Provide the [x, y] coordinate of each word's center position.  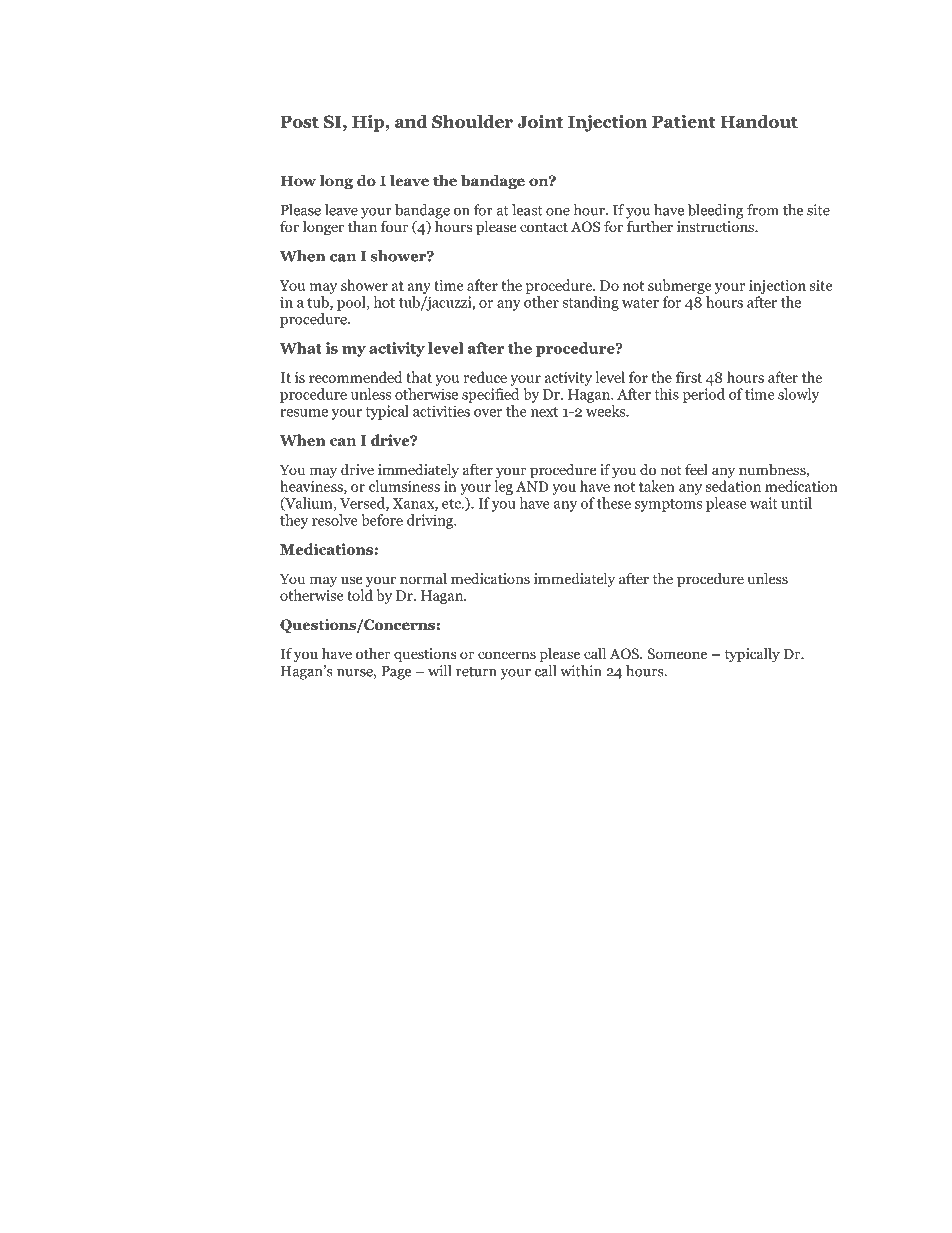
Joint [540, 121]
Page [396, 673]
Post [299, 122]
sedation [733, 486]
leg [503, 487]
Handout [759, 121]
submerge [679, 286]
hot [384, 302]
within [581, 671]
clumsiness [404, 486]
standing [590, 303]
